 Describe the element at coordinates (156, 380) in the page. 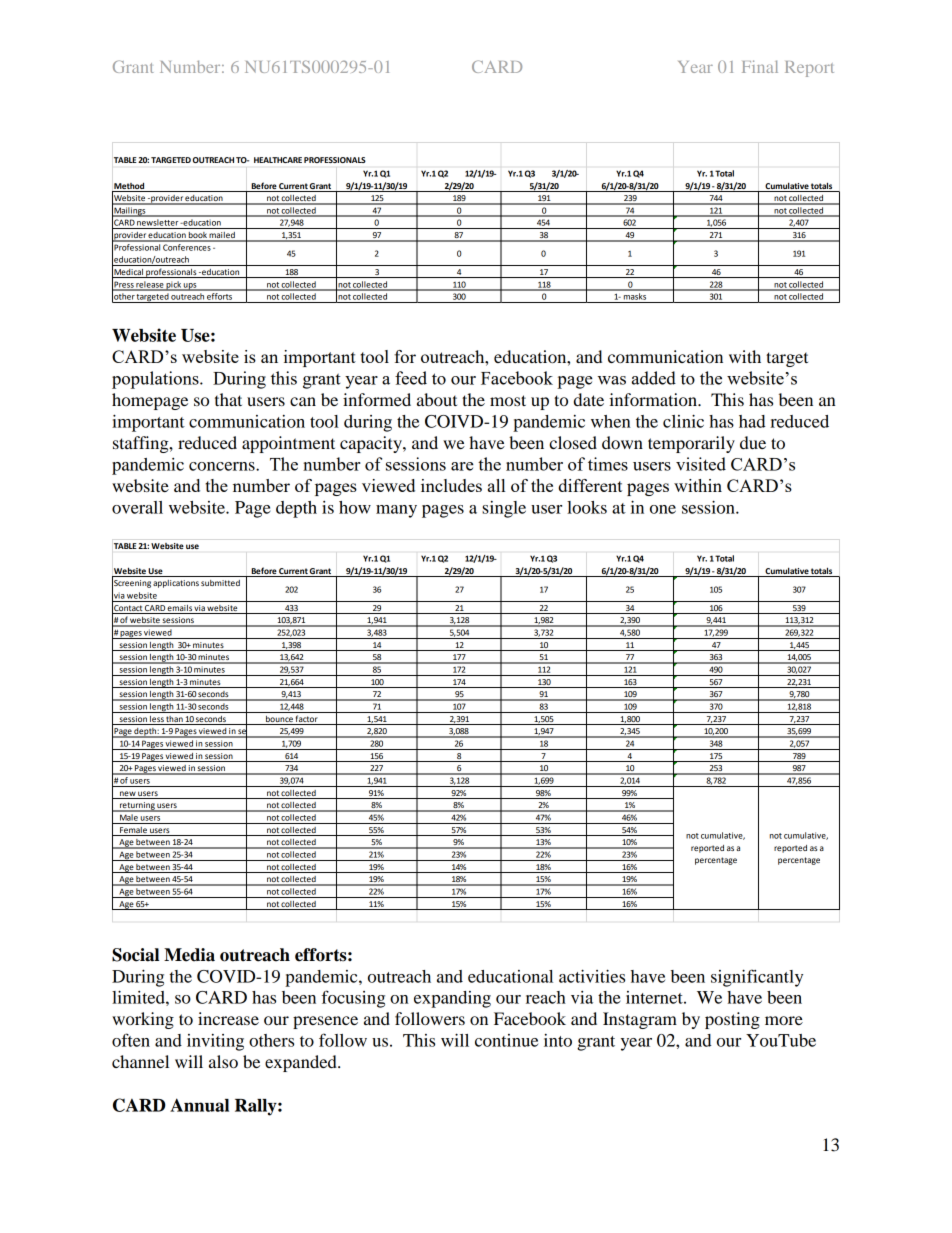

I see `populations` at that location.
